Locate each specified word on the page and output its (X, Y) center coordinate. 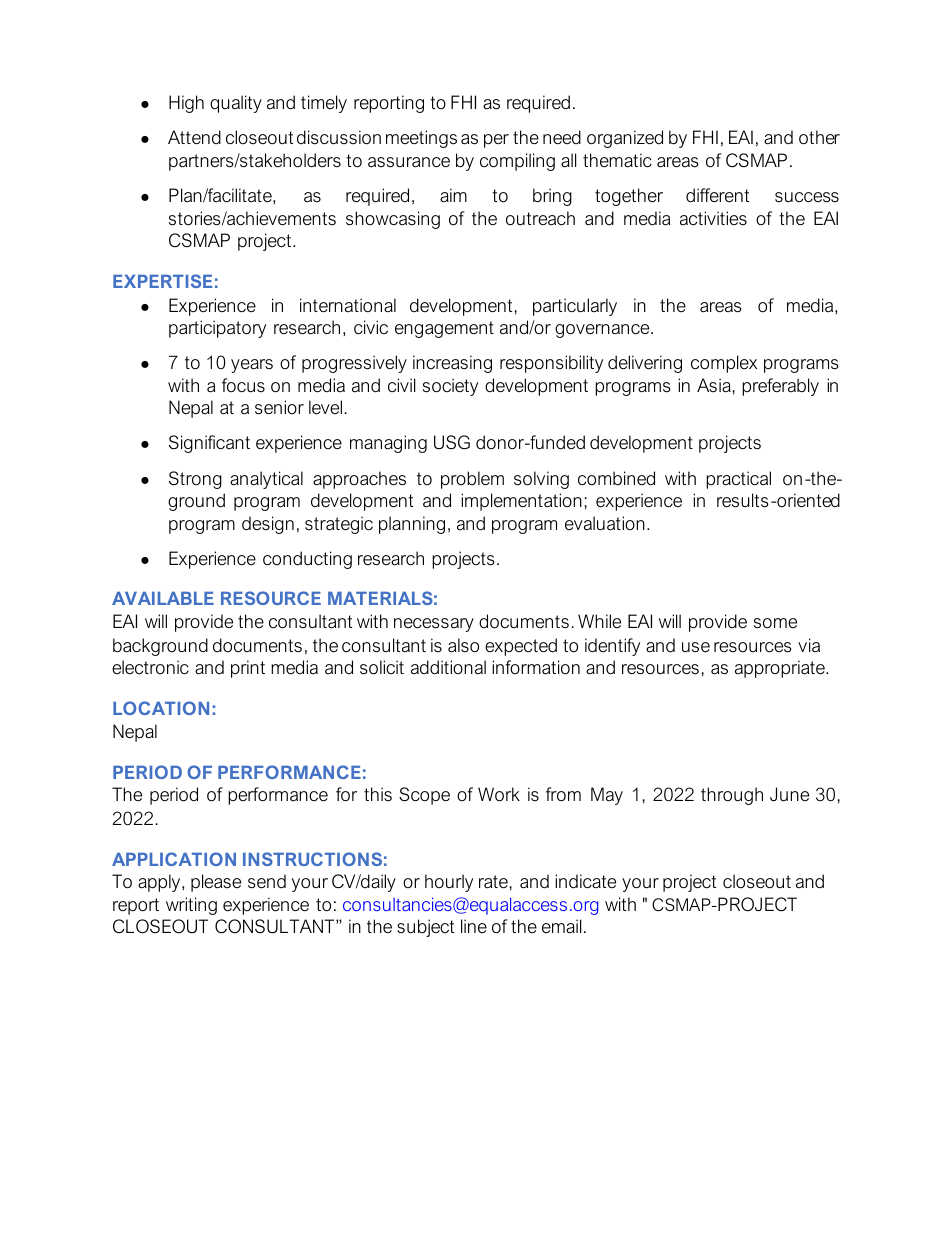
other (819, 137)
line (474, 926)
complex (724, 364)
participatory (217, 329)
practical (738, 480)
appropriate (781, 669)
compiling (517, 162)
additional (448, 667)
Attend (194, 137)
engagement (444, 329)
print (248, 669)
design (268, 525)
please (216, 883)
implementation (521, 502)
